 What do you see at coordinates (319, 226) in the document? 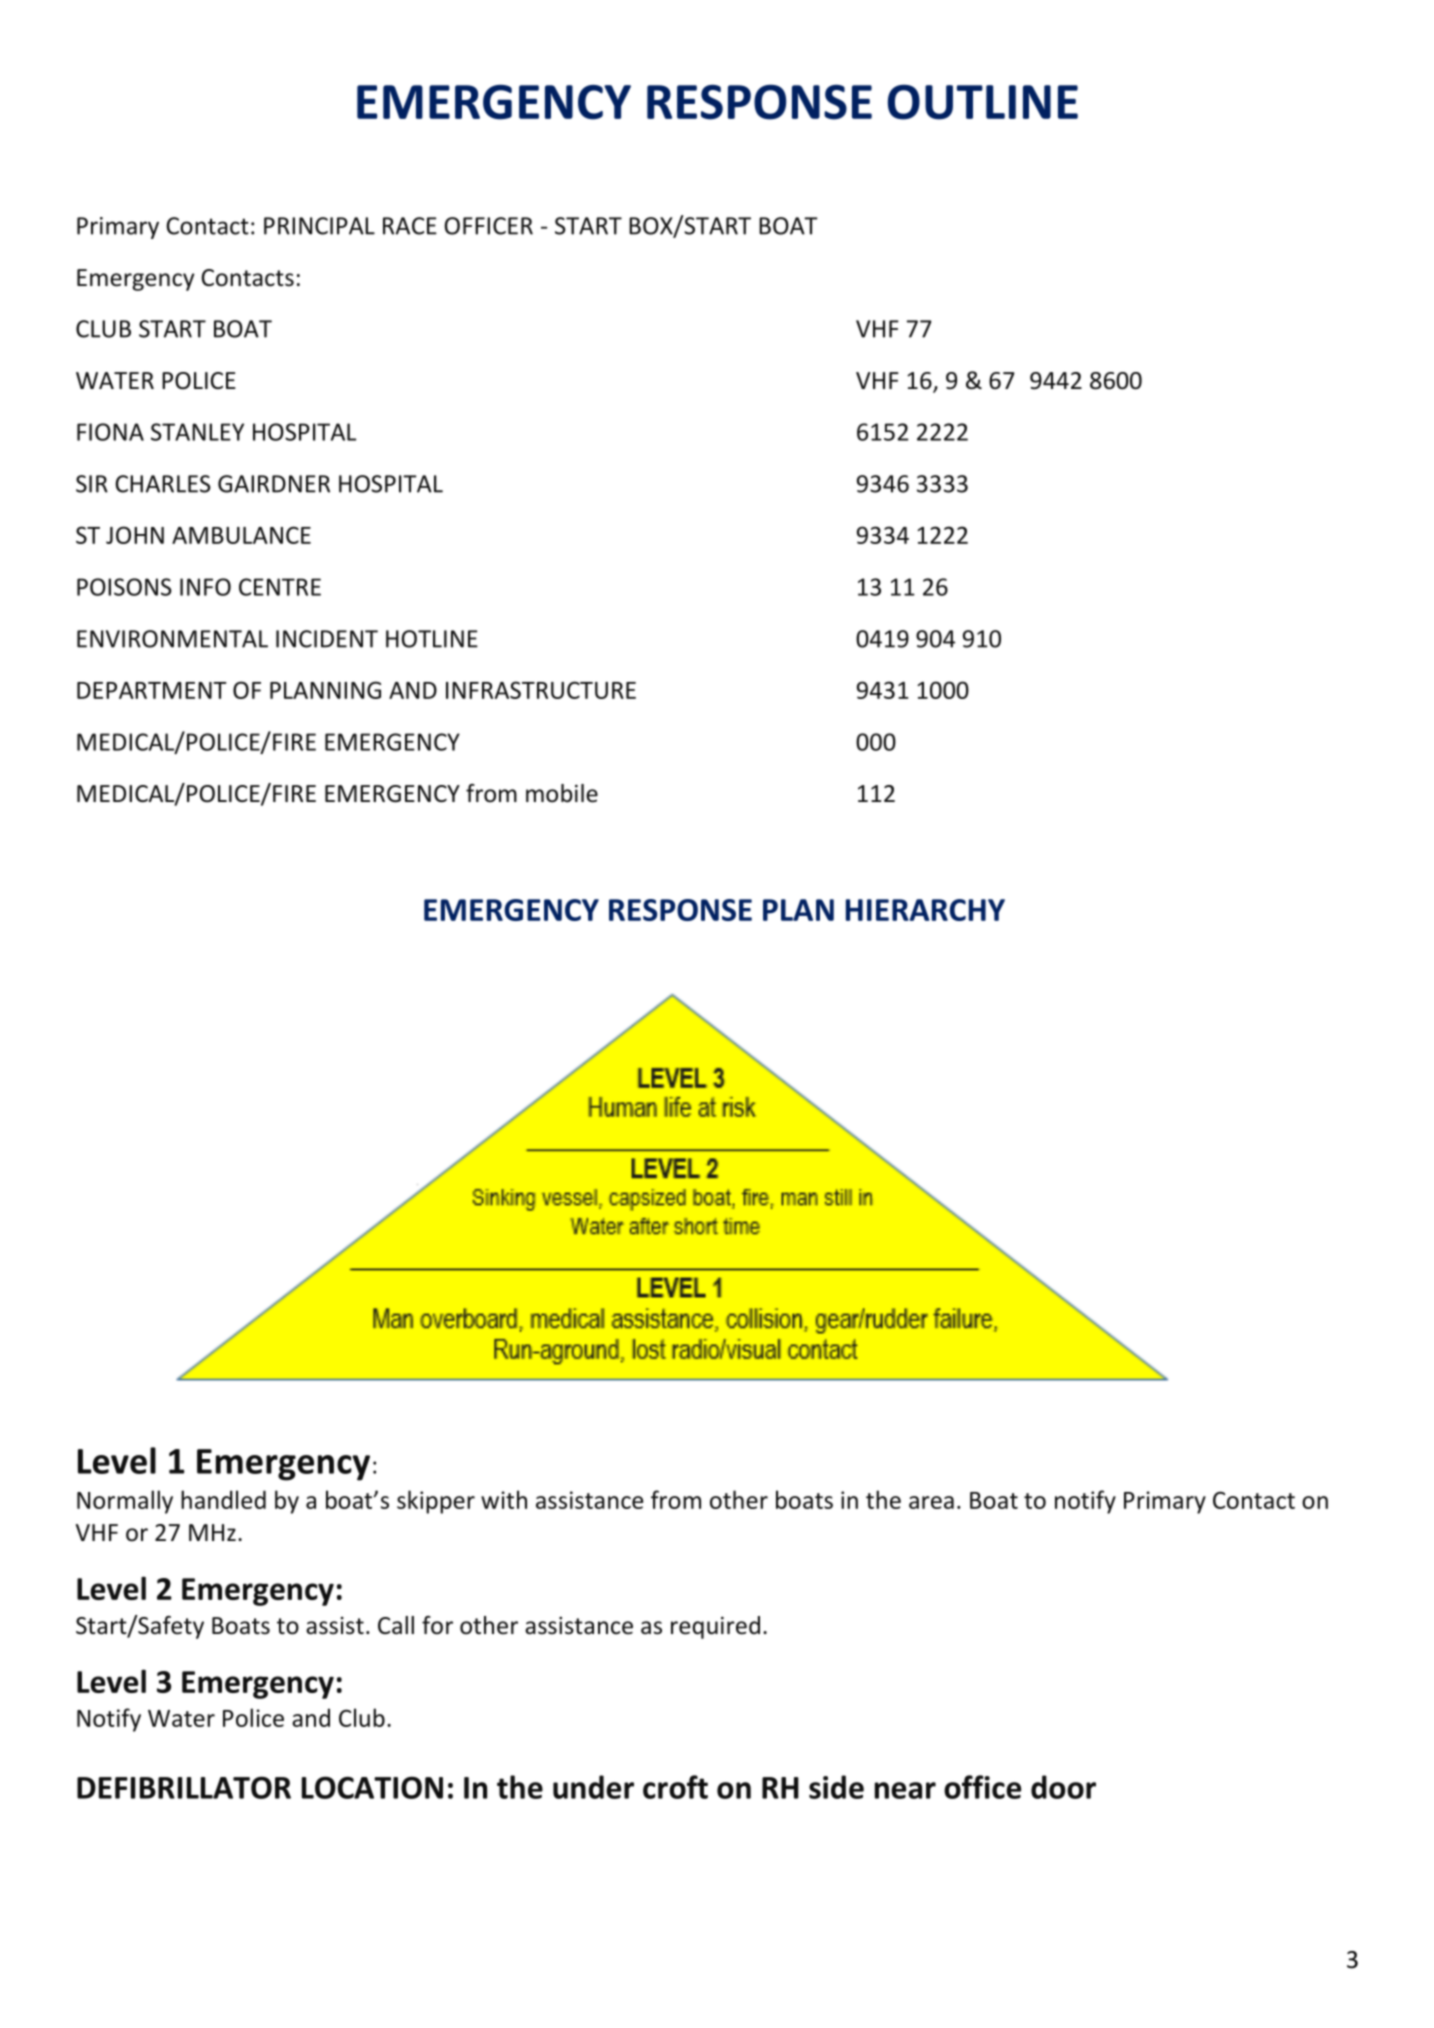
I see `PRINCIPAL` at bounding box center [319, 226].
